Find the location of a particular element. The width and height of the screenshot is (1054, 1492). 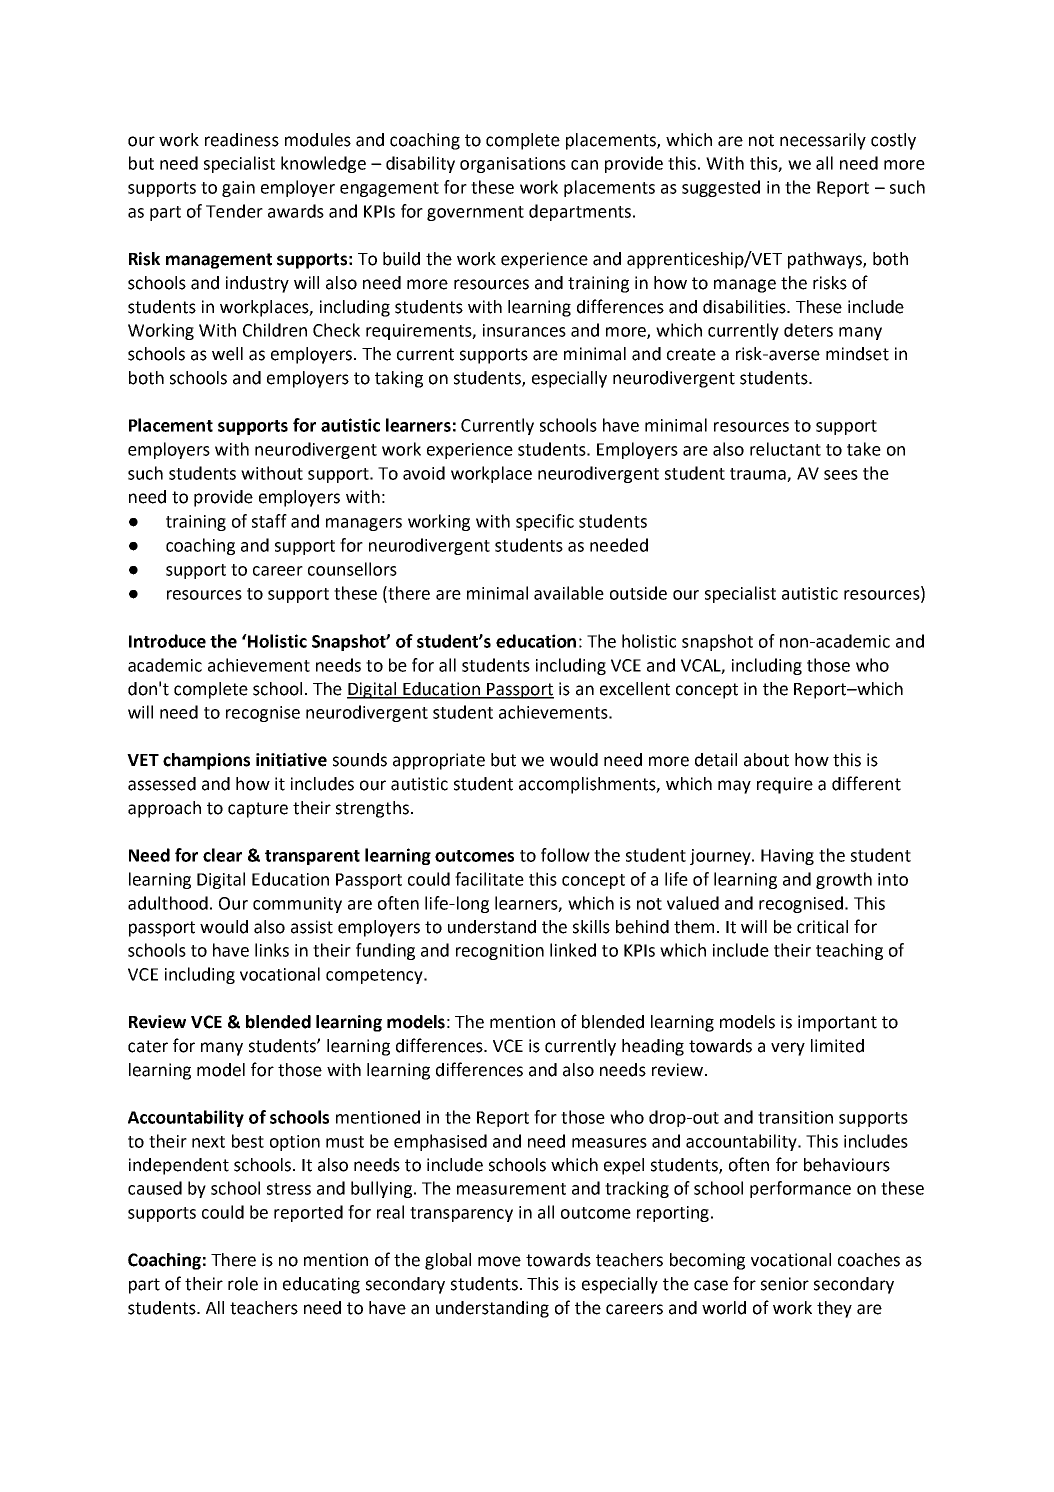

gain is located at coordinates (238, 189).
